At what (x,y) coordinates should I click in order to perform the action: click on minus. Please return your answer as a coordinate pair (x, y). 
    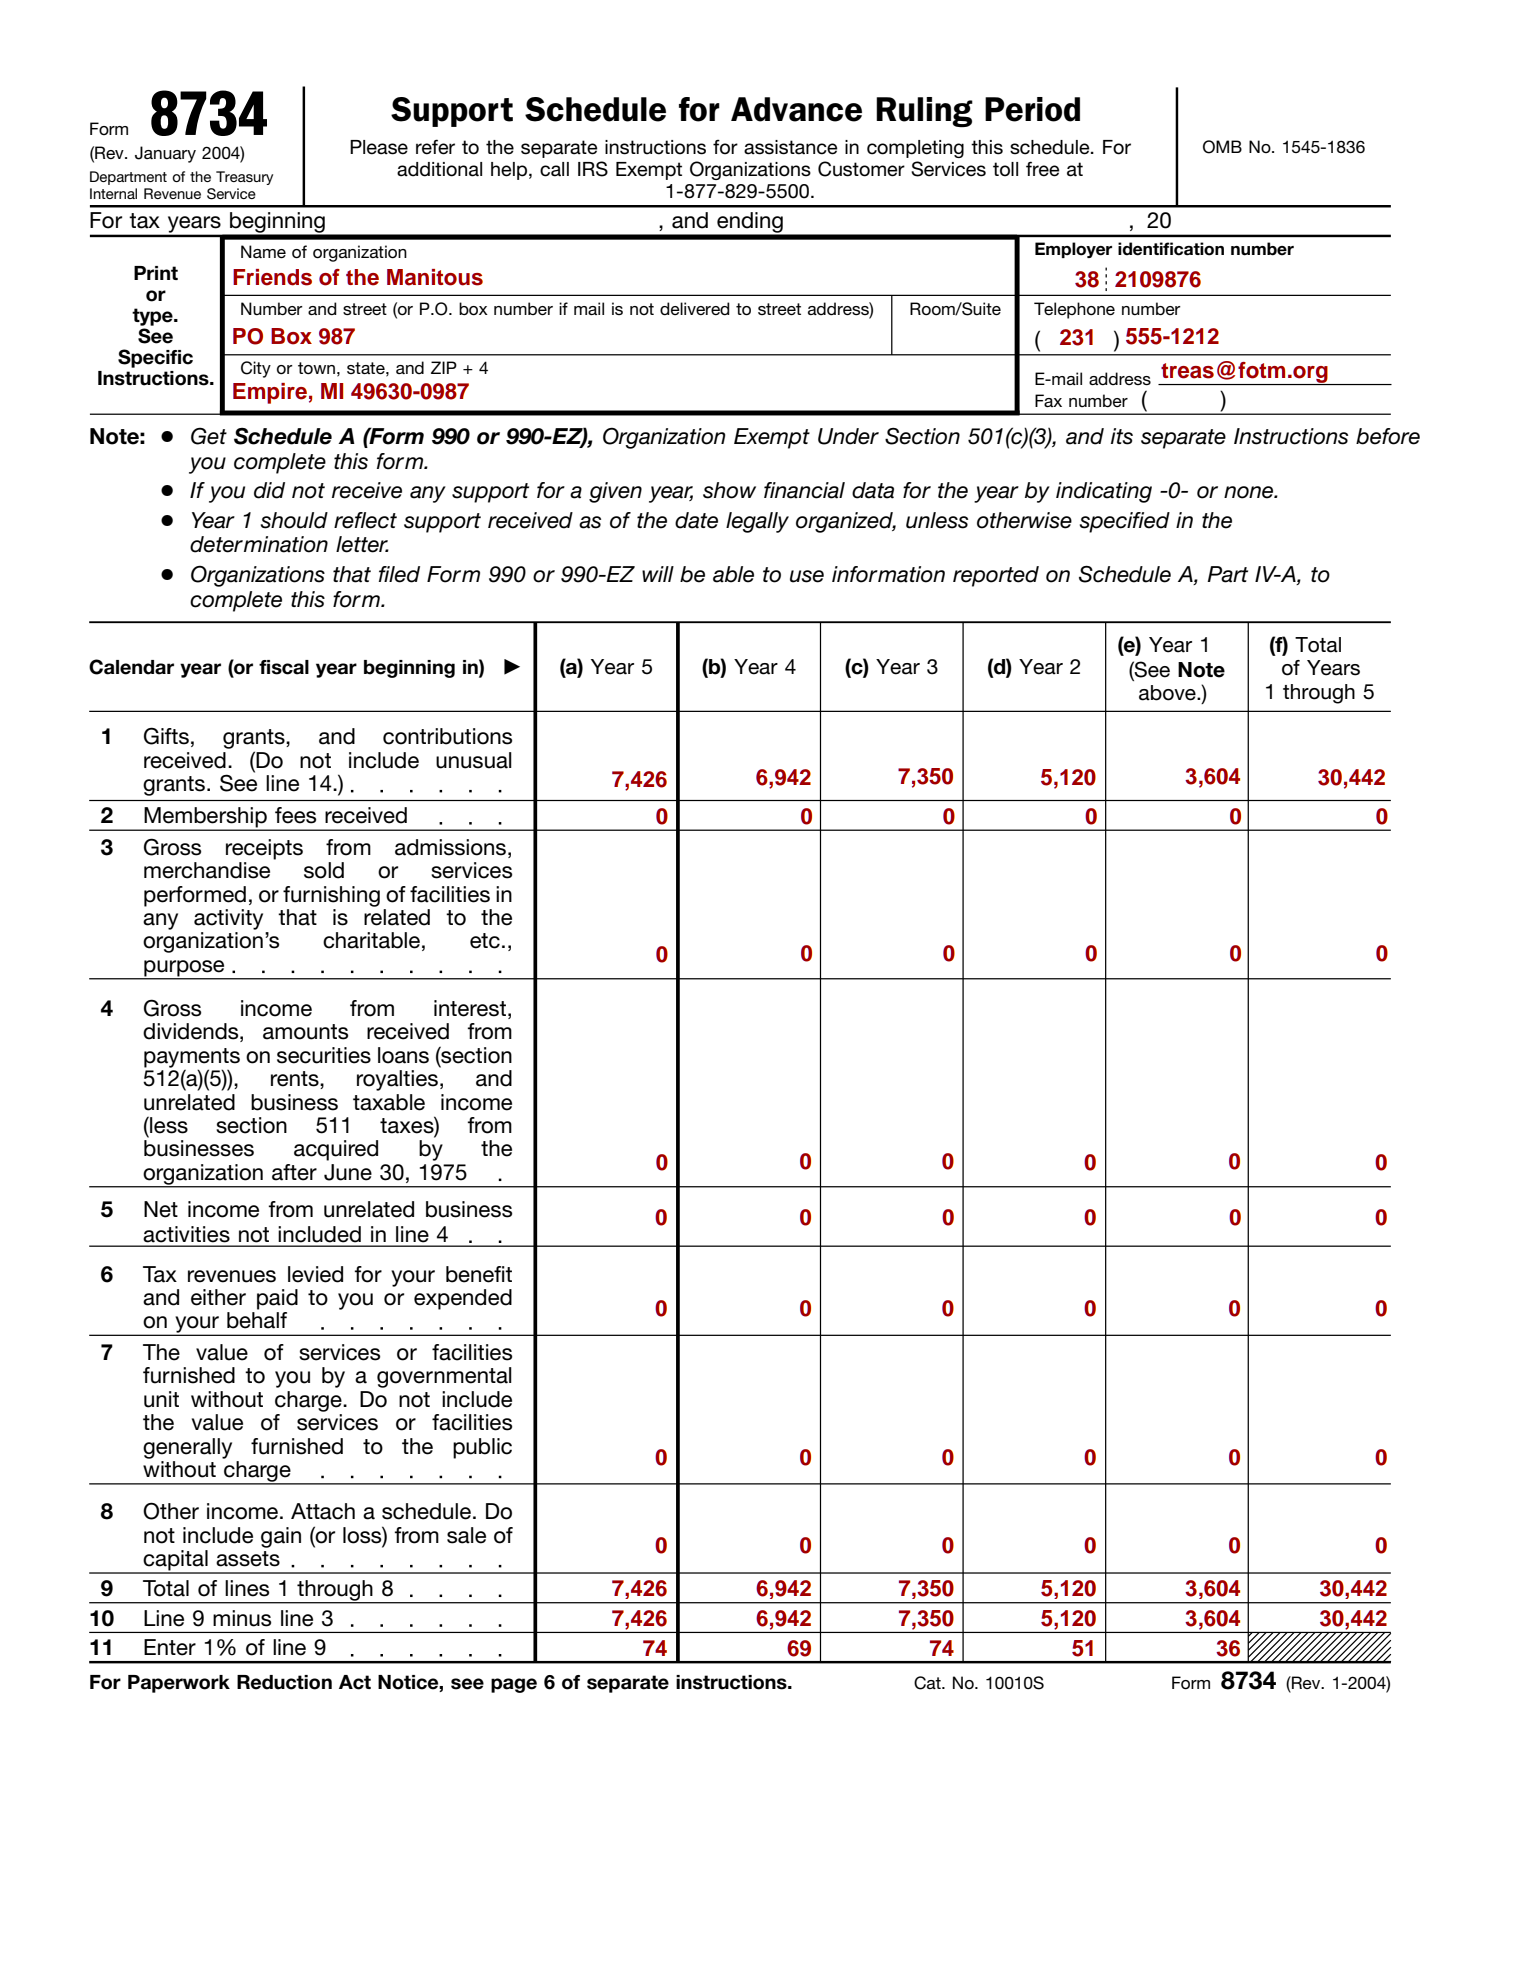
    Looking at the image, I should click on (242, 1618).
